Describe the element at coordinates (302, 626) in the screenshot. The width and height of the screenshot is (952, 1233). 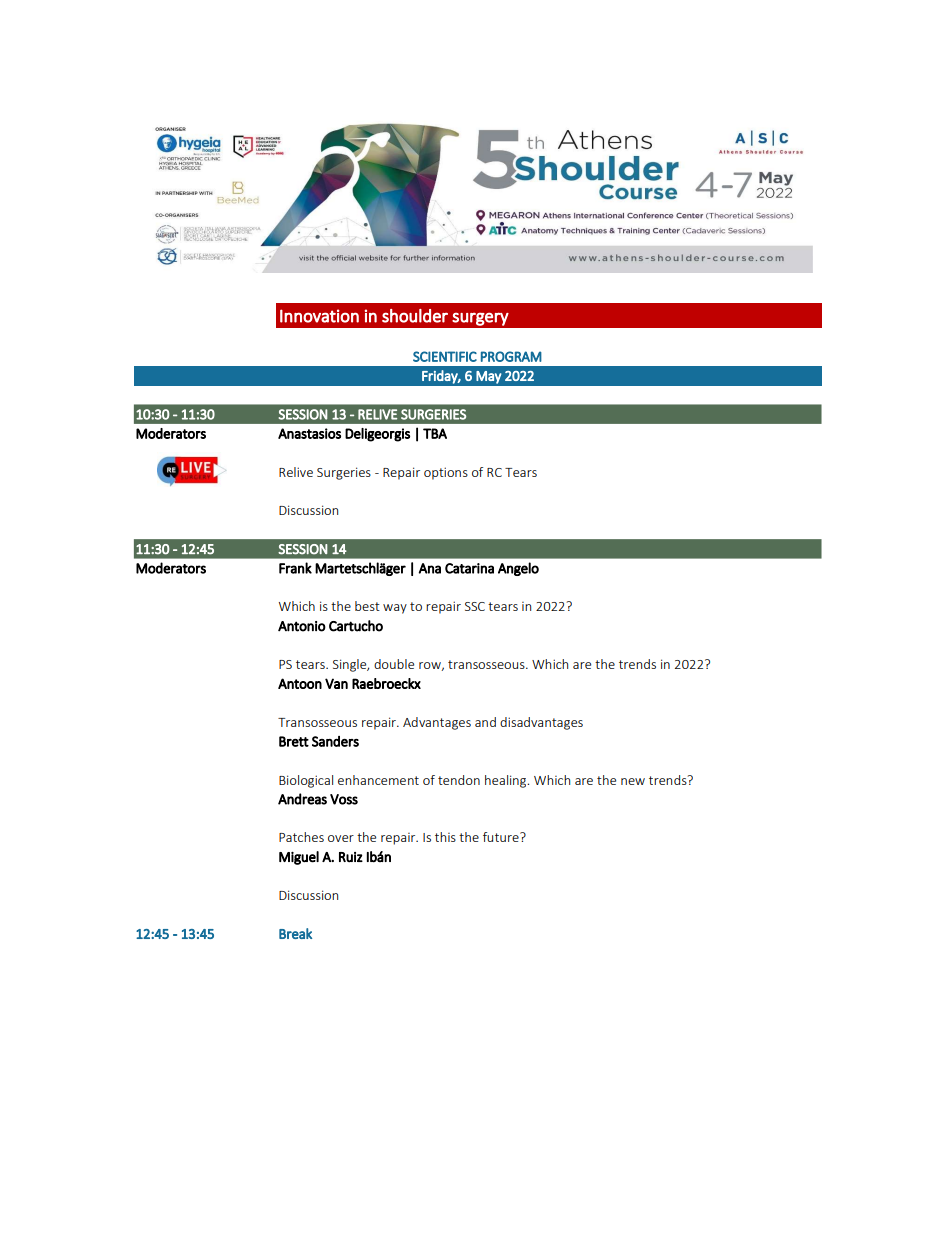
I see `Antonio` at that location.
